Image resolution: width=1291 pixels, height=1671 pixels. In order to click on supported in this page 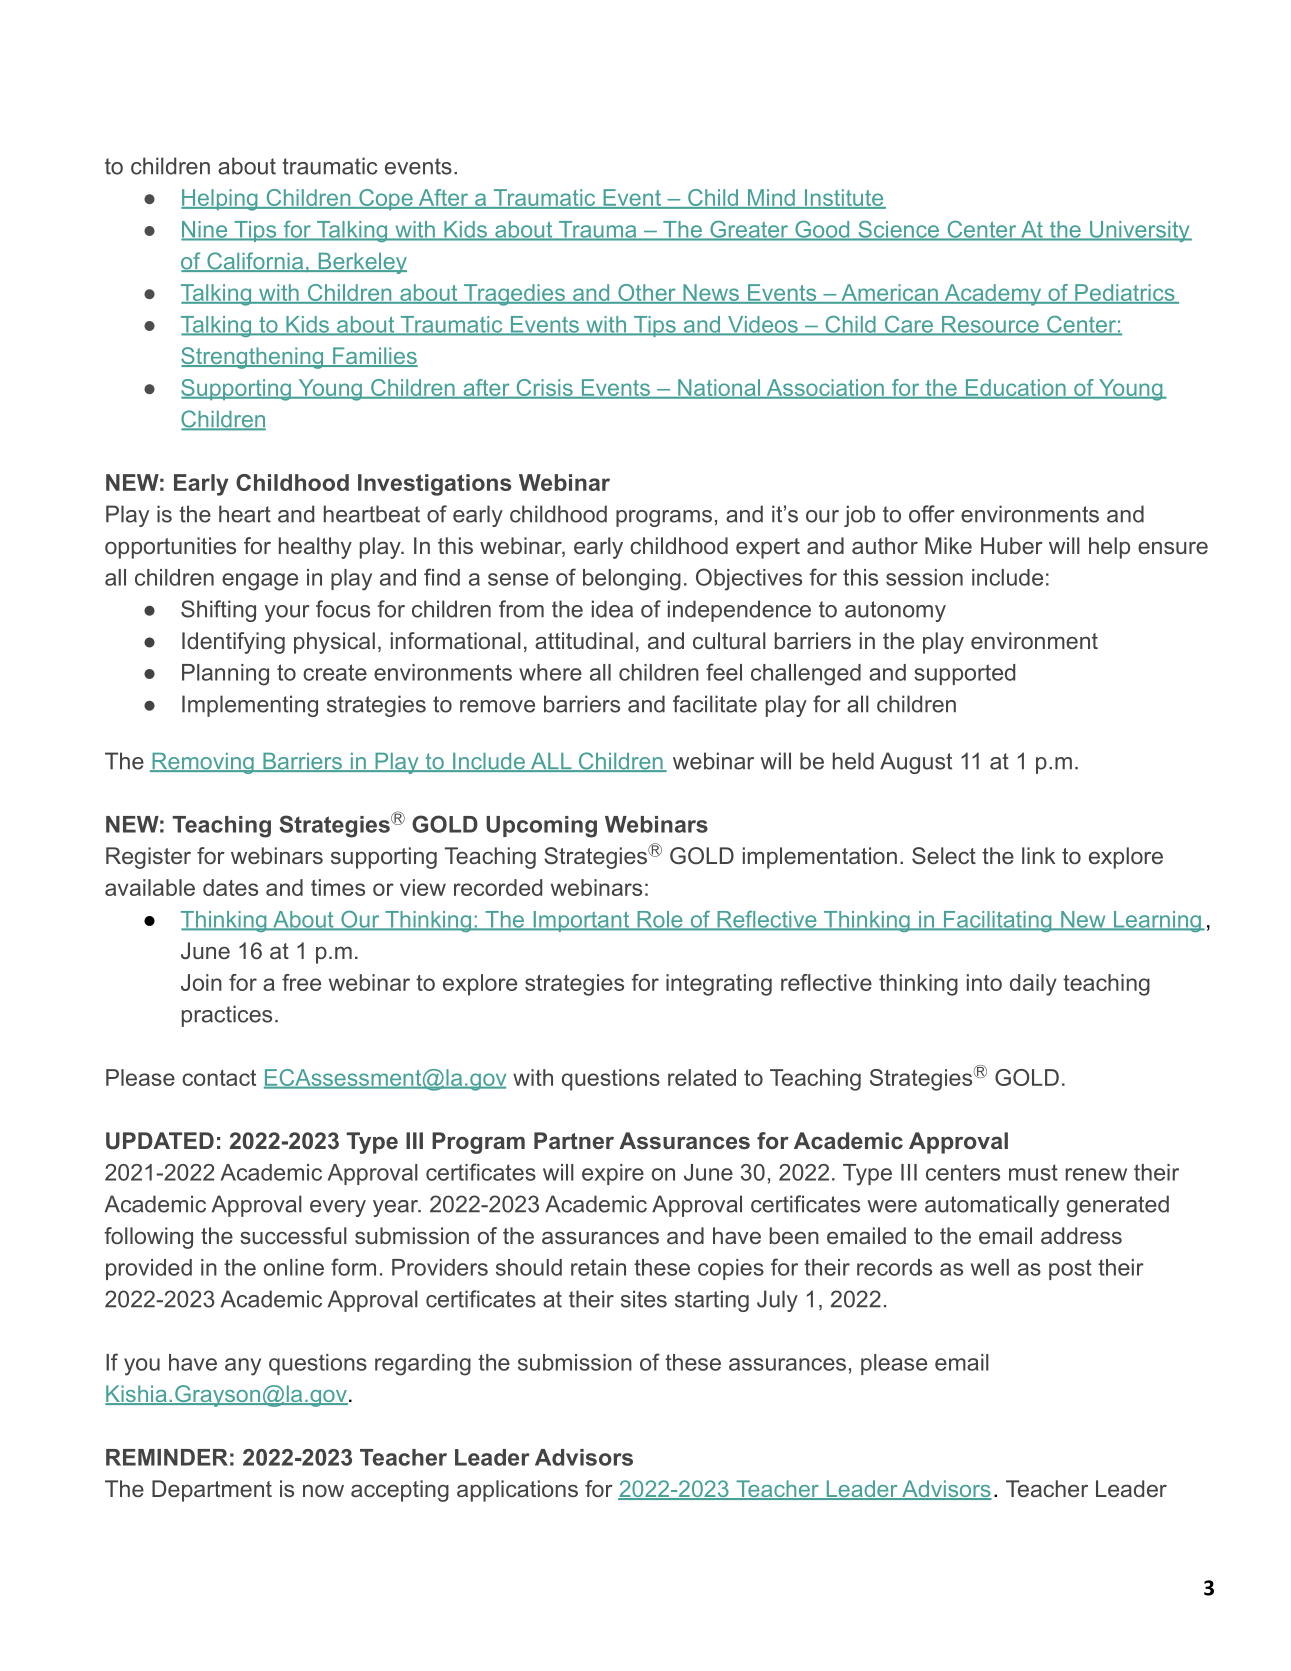, I will do `click(964, 674)`.
